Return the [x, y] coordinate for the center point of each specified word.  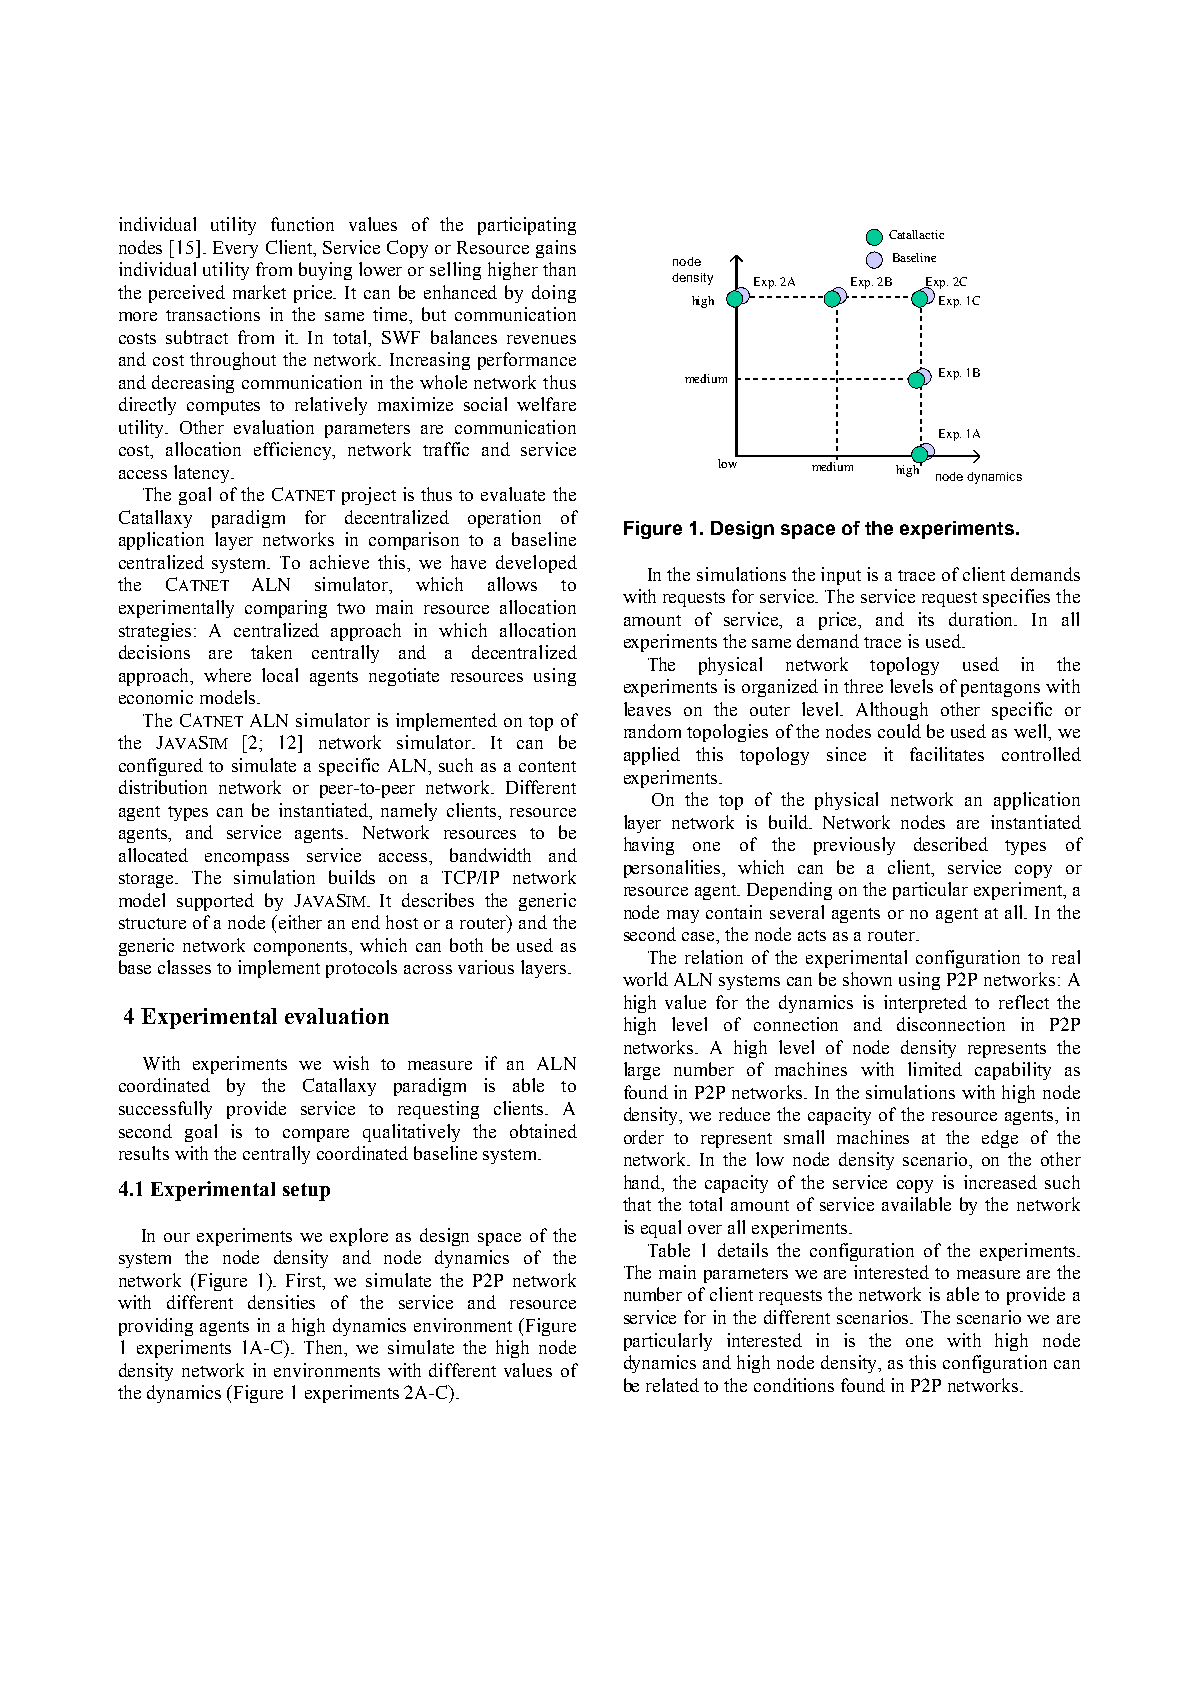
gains [556, 249]
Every [235, 249]
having [649, 846]
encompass [247, 859]
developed [536, 564]
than [559, 269]
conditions [794, 1385]
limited [935, 1069]
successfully [165, 1110]
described [951, 844]
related [672, 1385]
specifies [1016, 598]
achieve [339, 562]
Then [325, 1348]
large [642, 1071]
